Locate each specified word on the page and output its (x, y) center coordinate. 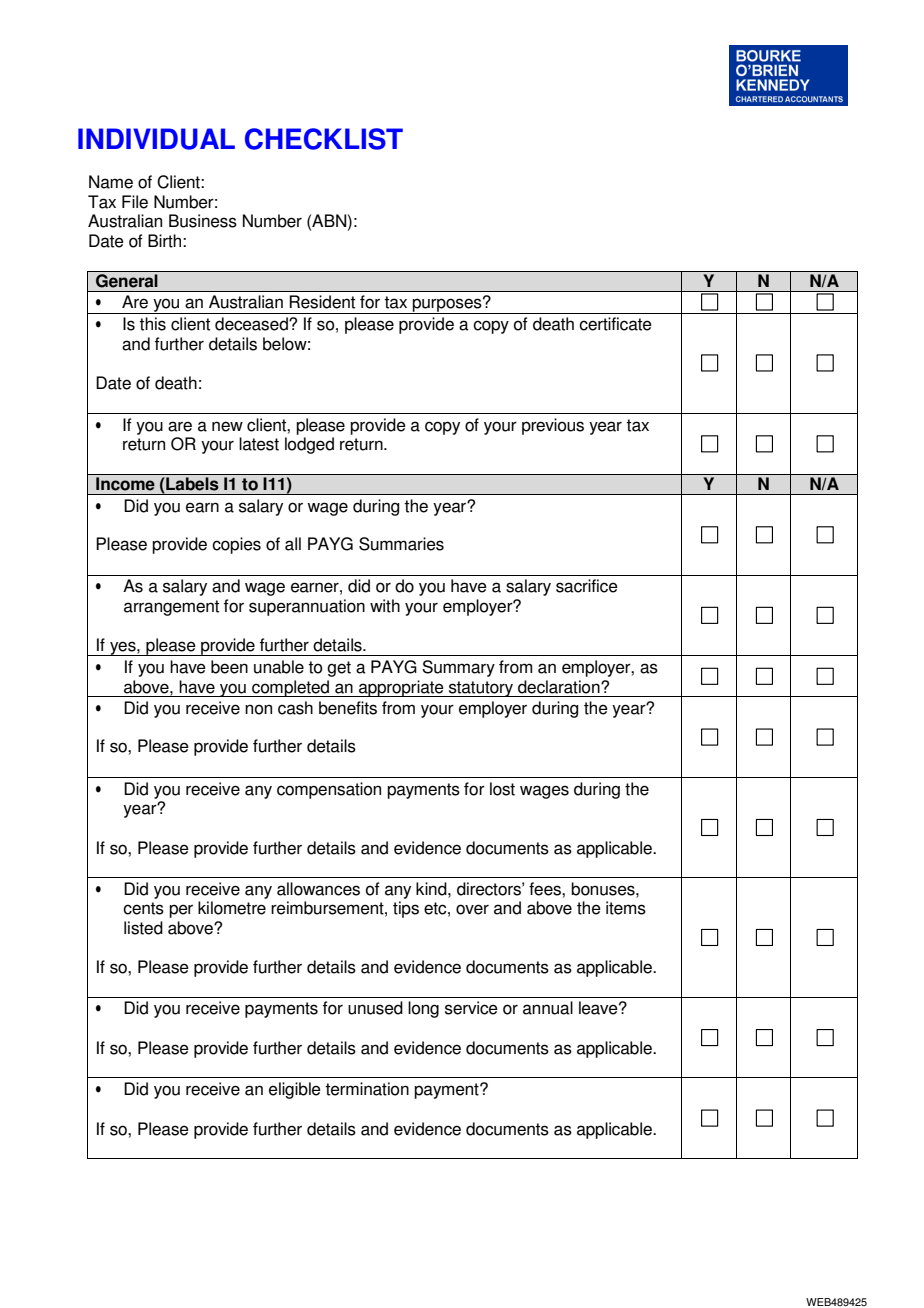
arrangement (171, 608)
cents (143, 908)
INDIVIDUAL (156, 139)
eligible (295, 1090)
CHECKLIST (324, 139)
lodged (309, 445)
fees (546, 889)
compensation (329, 790)
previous (553, 426)
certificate (615, 324)
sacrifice (587, 586)
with (385, 606)
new (227, 426)
